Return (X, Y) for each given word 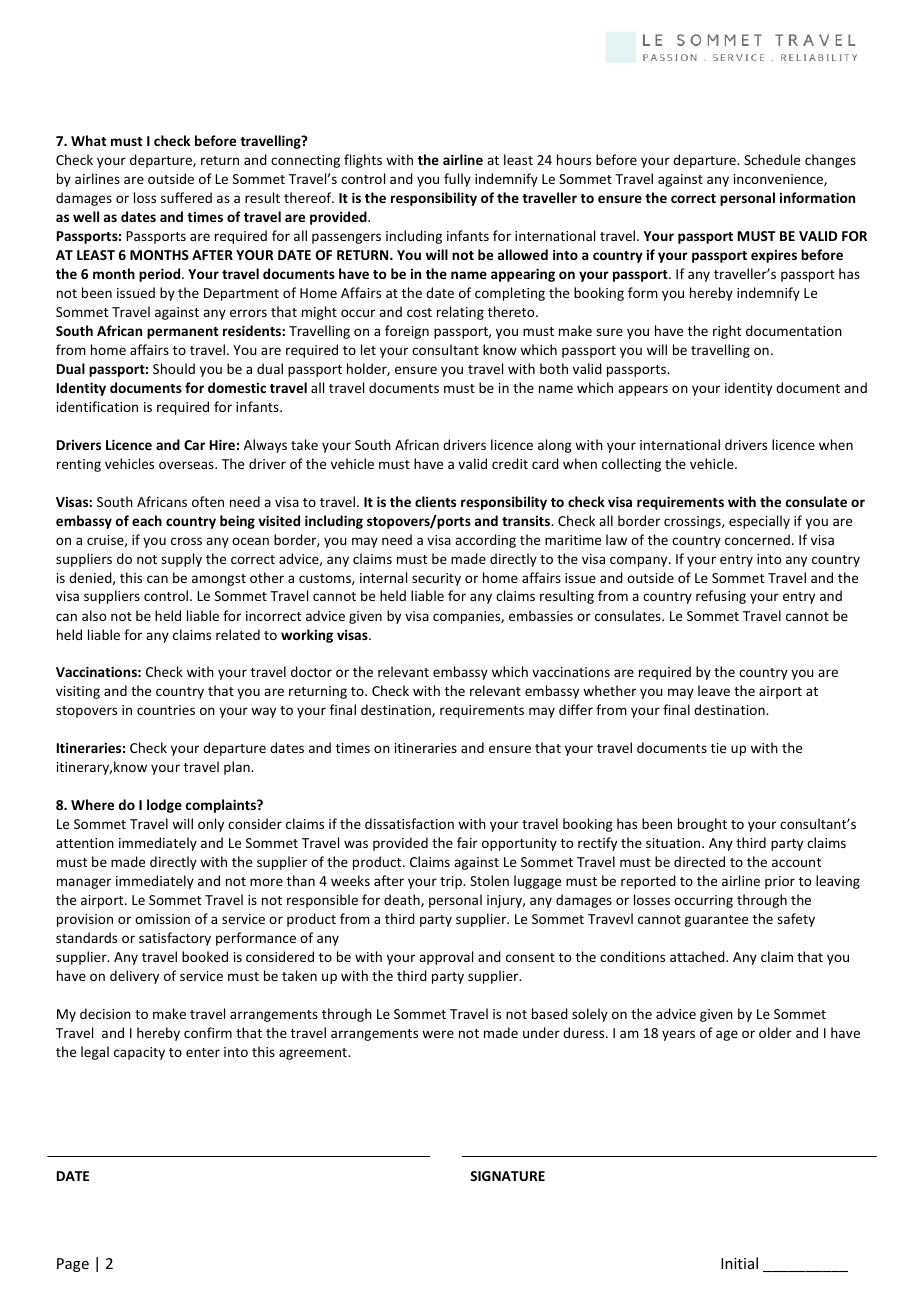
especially (759, 522)
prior (780, 882)
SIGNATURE (507, 1176)
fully (457, 180)
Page (73, 1265)
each (147, 520)
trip (452, 882)
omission (162, 919)
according (485, 541)
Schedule (772, 159)
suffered (186, 197)
